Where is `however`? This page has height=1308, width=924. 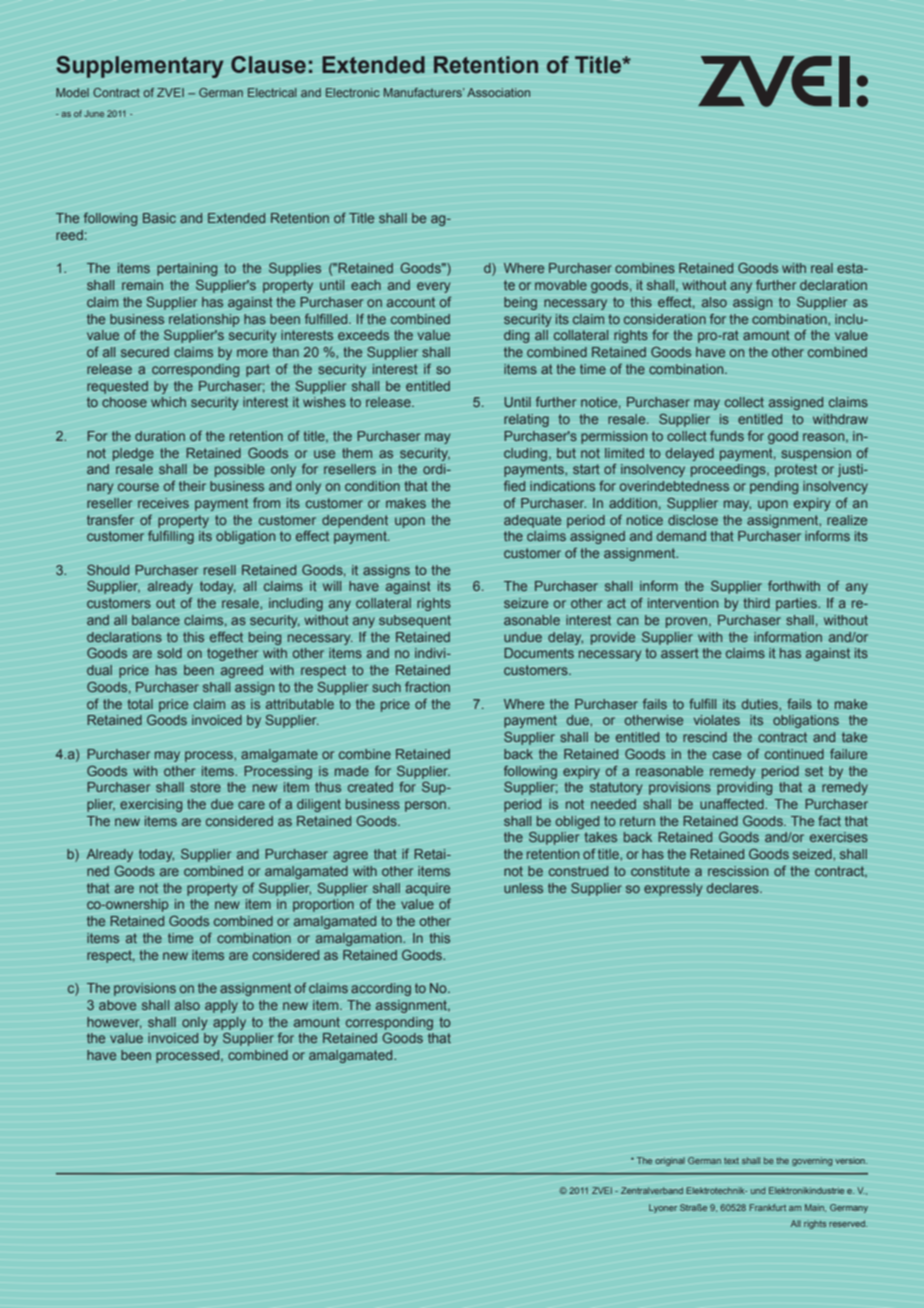 however is located at coordinates (114, 1023).
